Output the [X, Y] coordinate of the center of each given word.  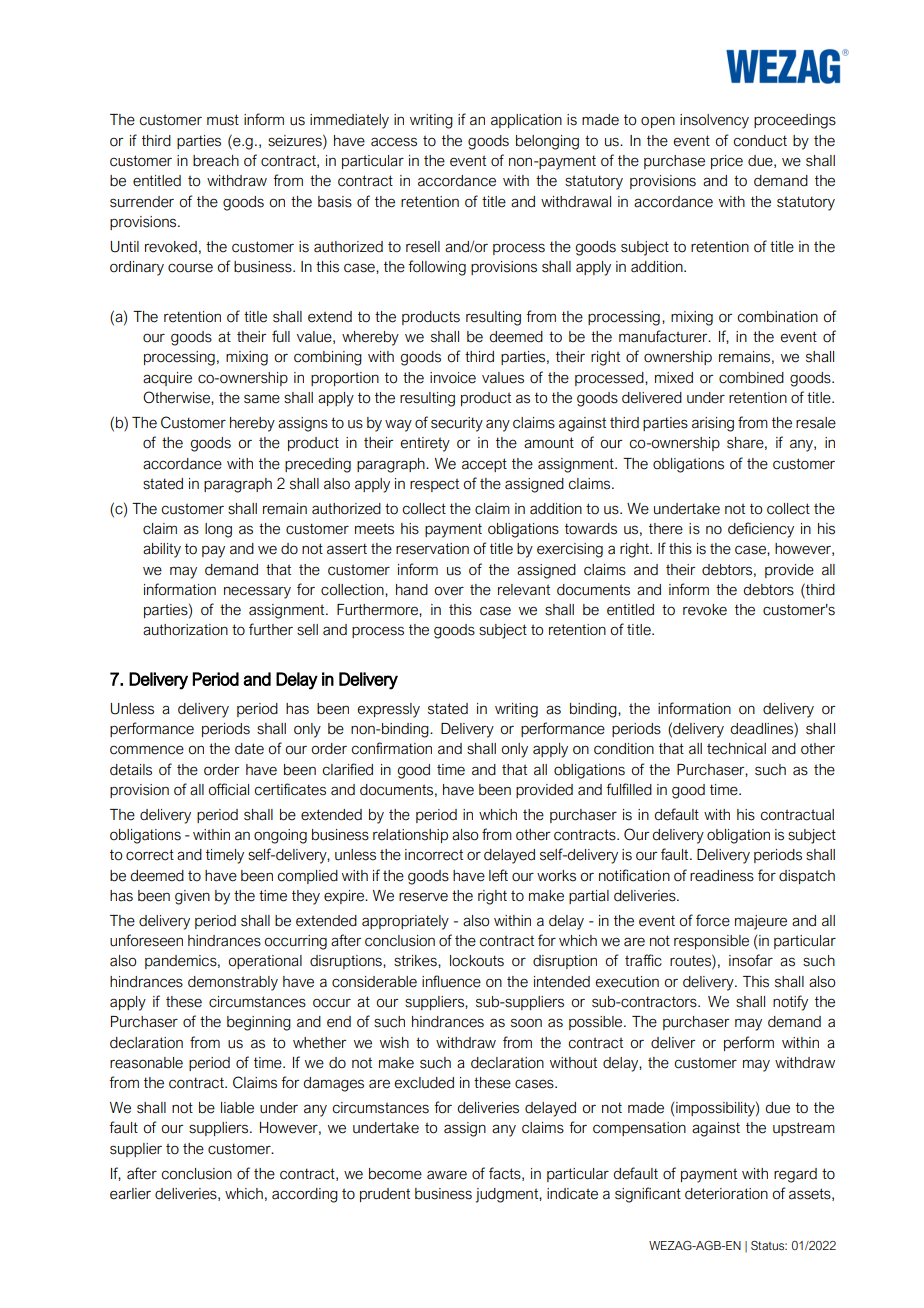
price [727, 162]
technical [736, 749]
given [192, 897]
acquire [167, 379]
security [457, 424]
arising [713, 424]
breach [216, 161]
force [713, 920]
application [526, 121]
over [449, 591]
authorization [185, 630]
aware [447, 1175]
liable [237, 1108]
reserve [423, 897]
